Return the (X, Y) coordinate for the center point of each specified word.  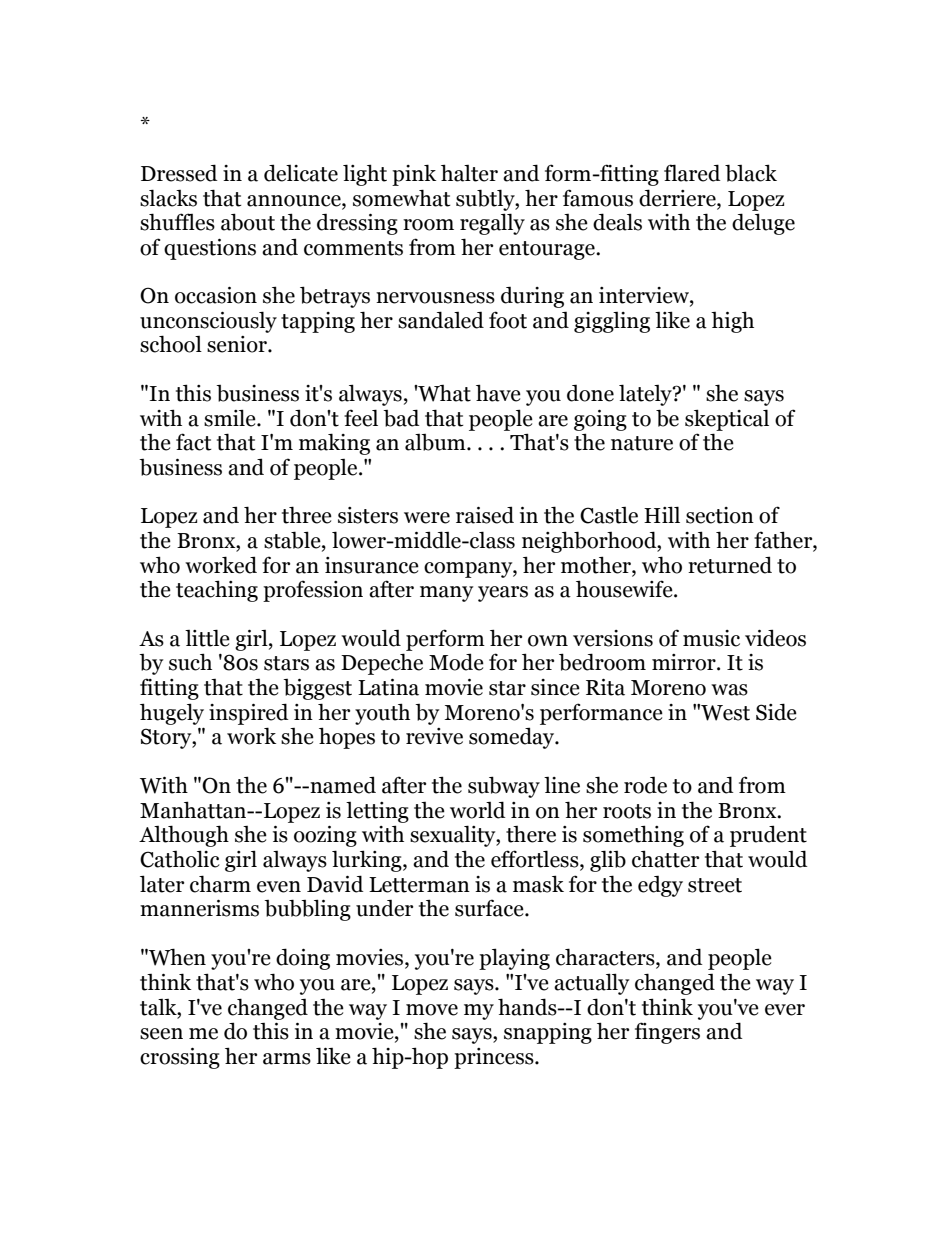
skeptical (727, 420)
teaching (217, 591)
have (498, 393)
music (711, 638)
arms (287, 1059)
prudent (768, 836)
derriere (678, 198)
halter (469, 173)
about (248, 222)
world (478, 810)
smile (231, 418)
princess (495, 1058)
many (446, 594)
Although (184, 836)
